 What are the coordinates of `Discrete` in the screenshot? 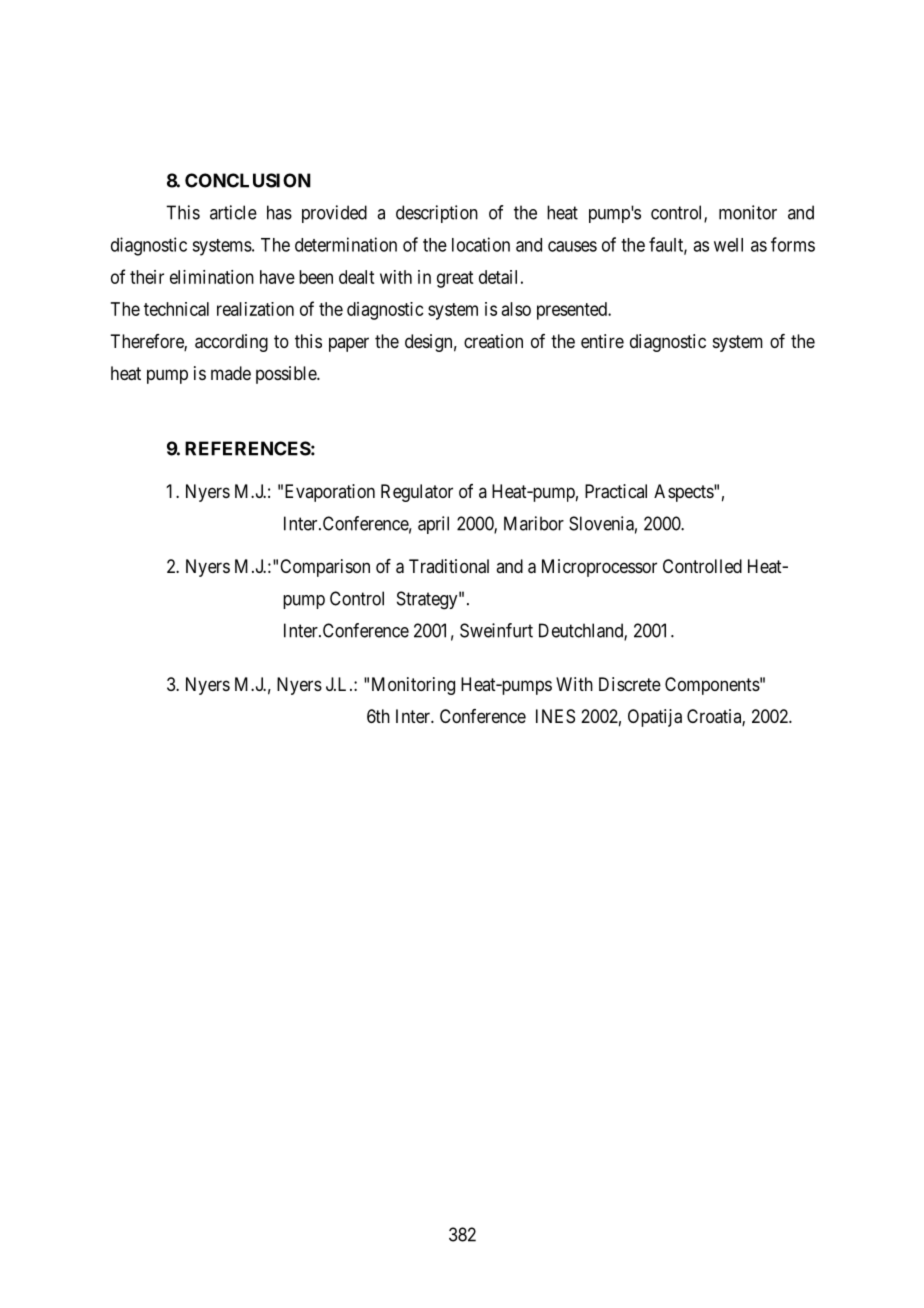 It's located at (630, 684).
